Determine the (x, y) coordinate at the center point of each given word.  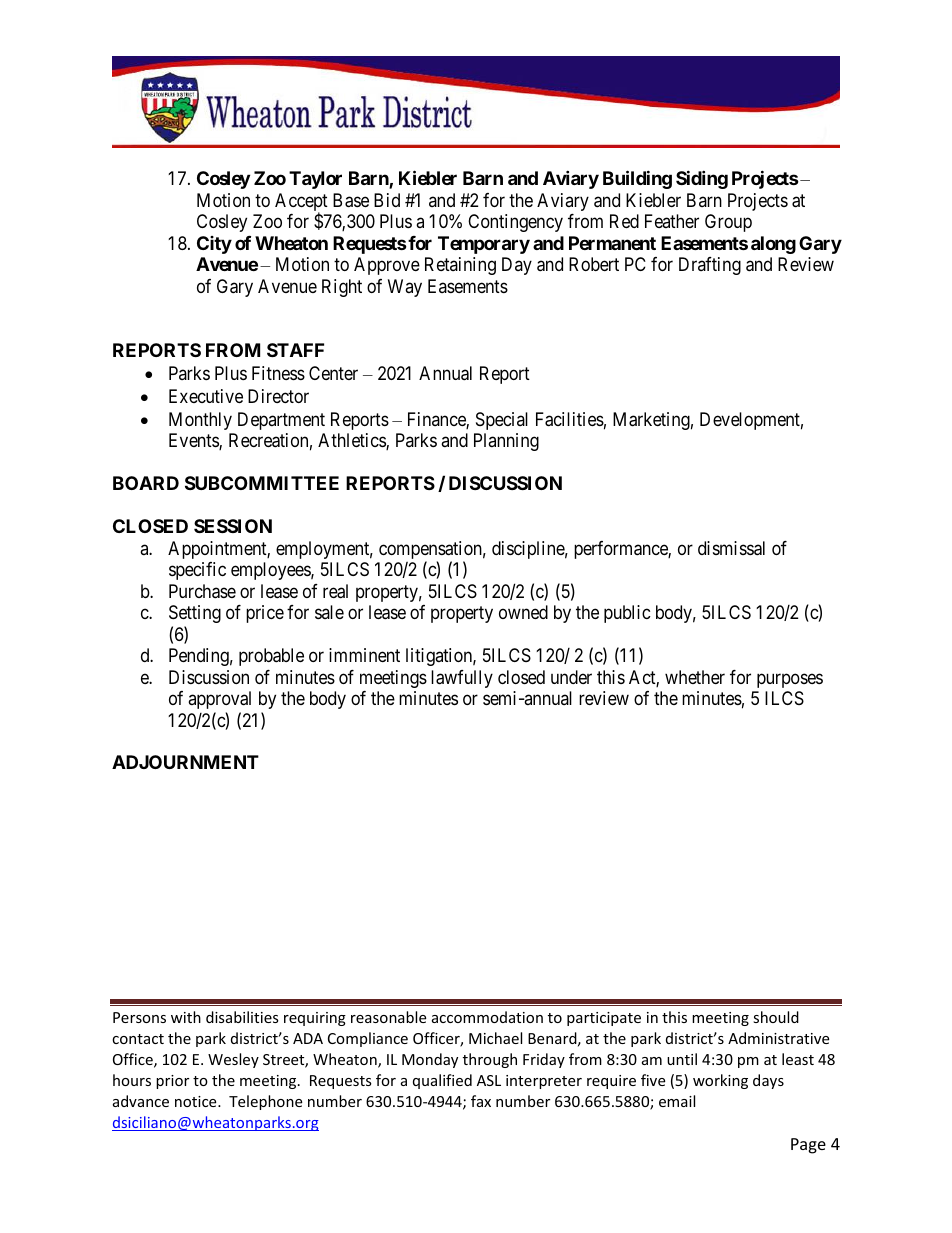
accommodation (487, 1017)
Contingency (515, 223)
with (186, 1017)
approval (219, 700)
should (776, 1017)
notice (197, 1101)
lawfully (462, 679)
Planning (506, 442)
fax (481, 1101)
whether (695, 677)
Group (728, 223)
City (214, 245)
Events (194, 441)
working (720, 1081)
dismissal (731, 548)
